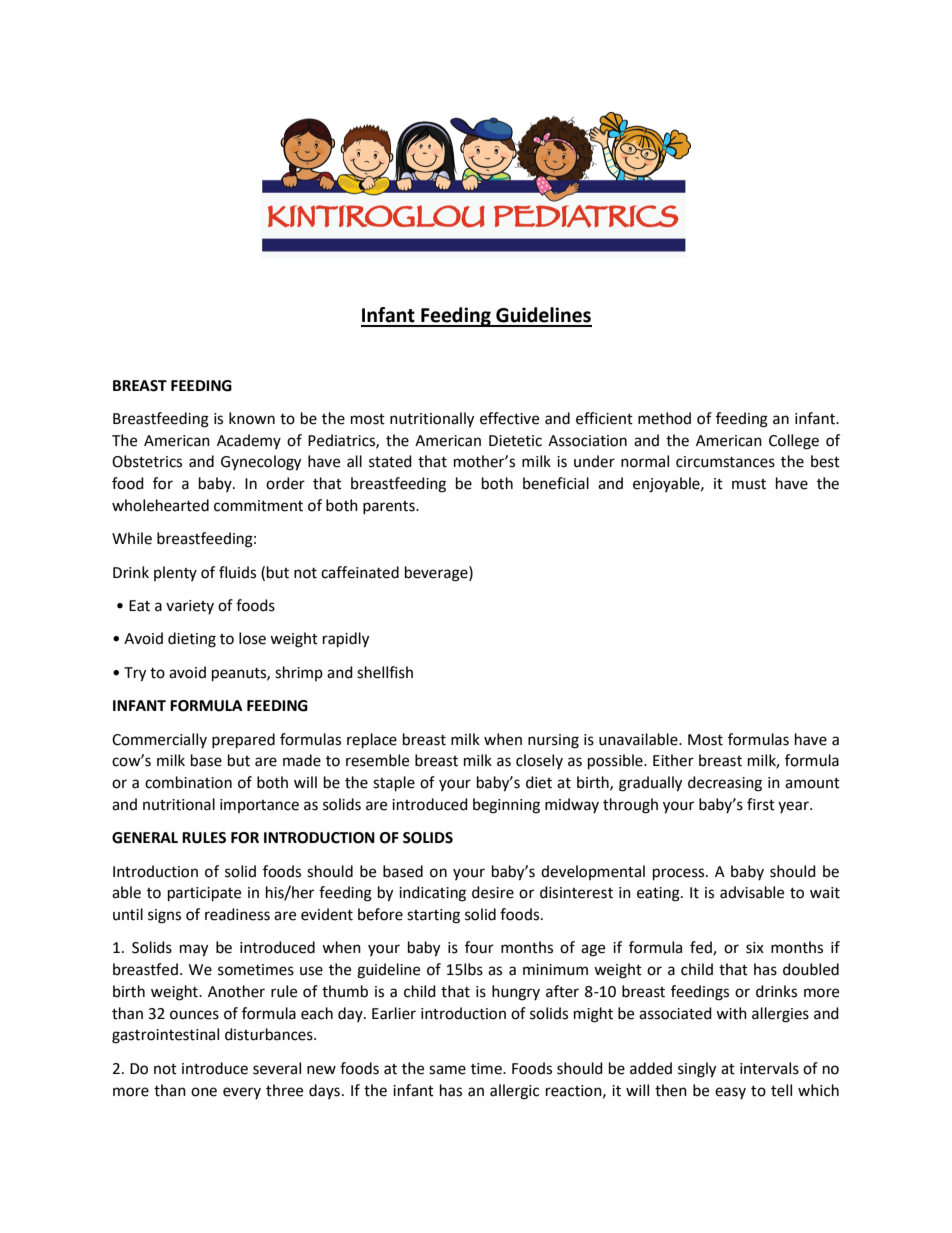 This screenshot has width=952, height=1233. What do you see at coordinates (725, 462) in the screenshot?
I see `circumstances` at bounding box center [725, 462].
